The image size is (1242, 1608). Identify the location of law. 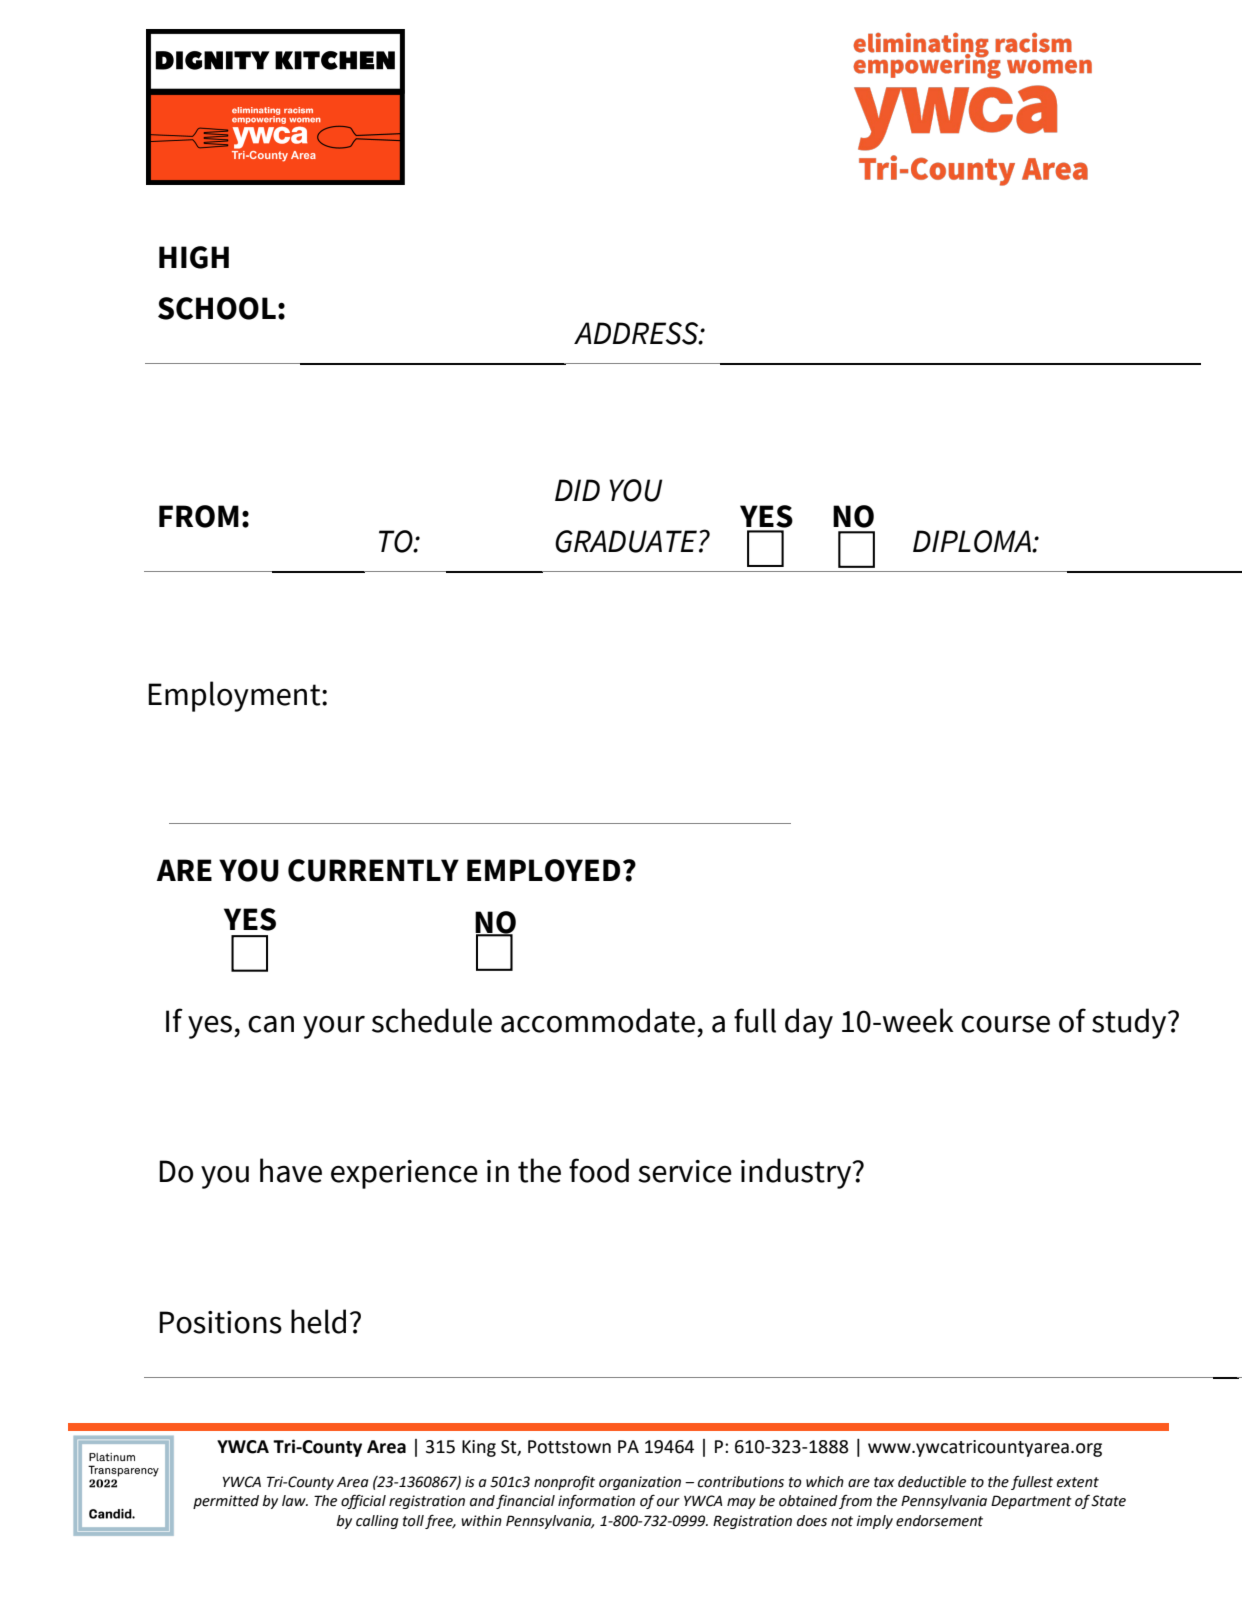
(295, 1501).
